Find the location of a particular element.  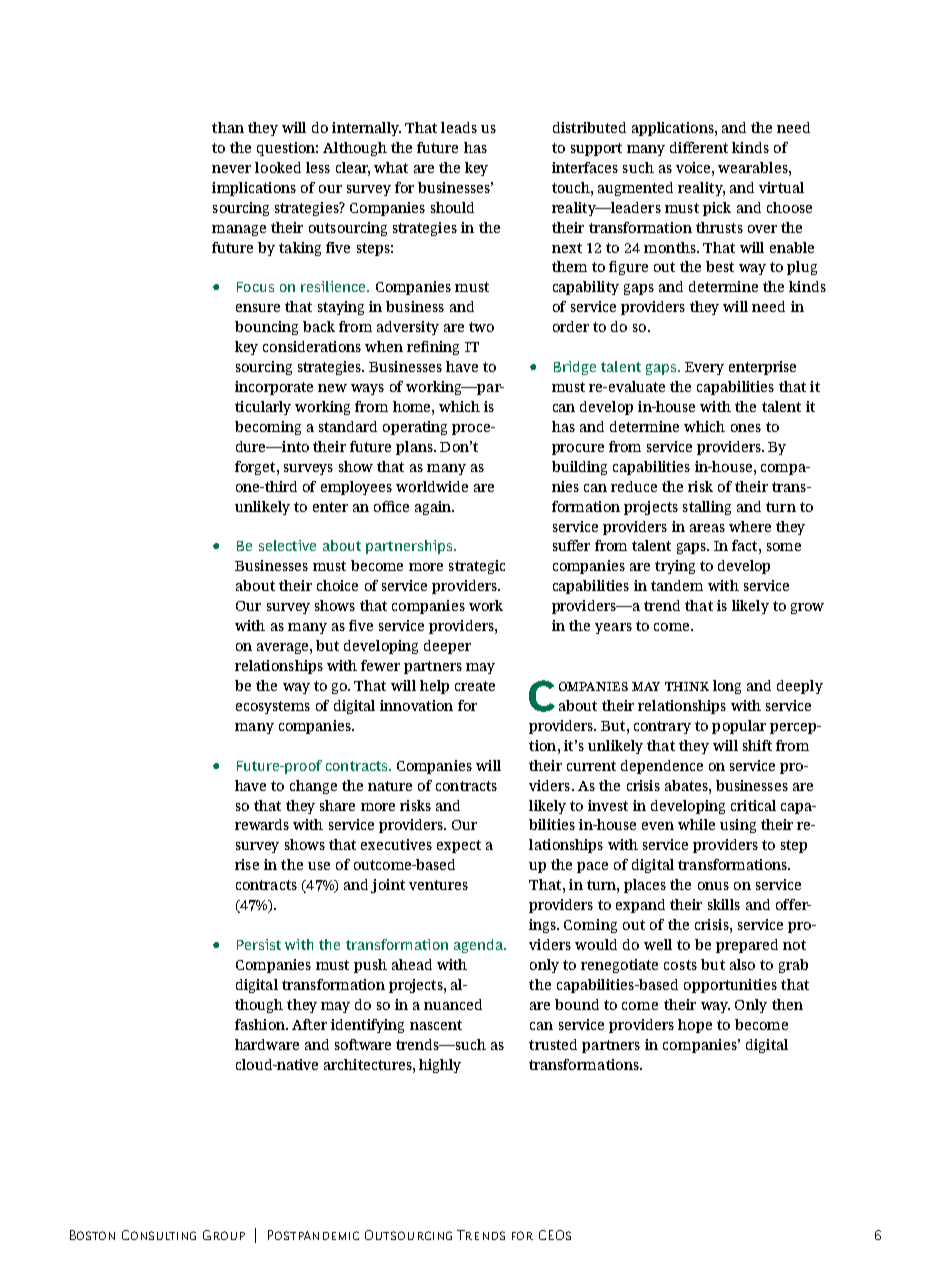

Consulting is located at coordinates (159, 1235).
